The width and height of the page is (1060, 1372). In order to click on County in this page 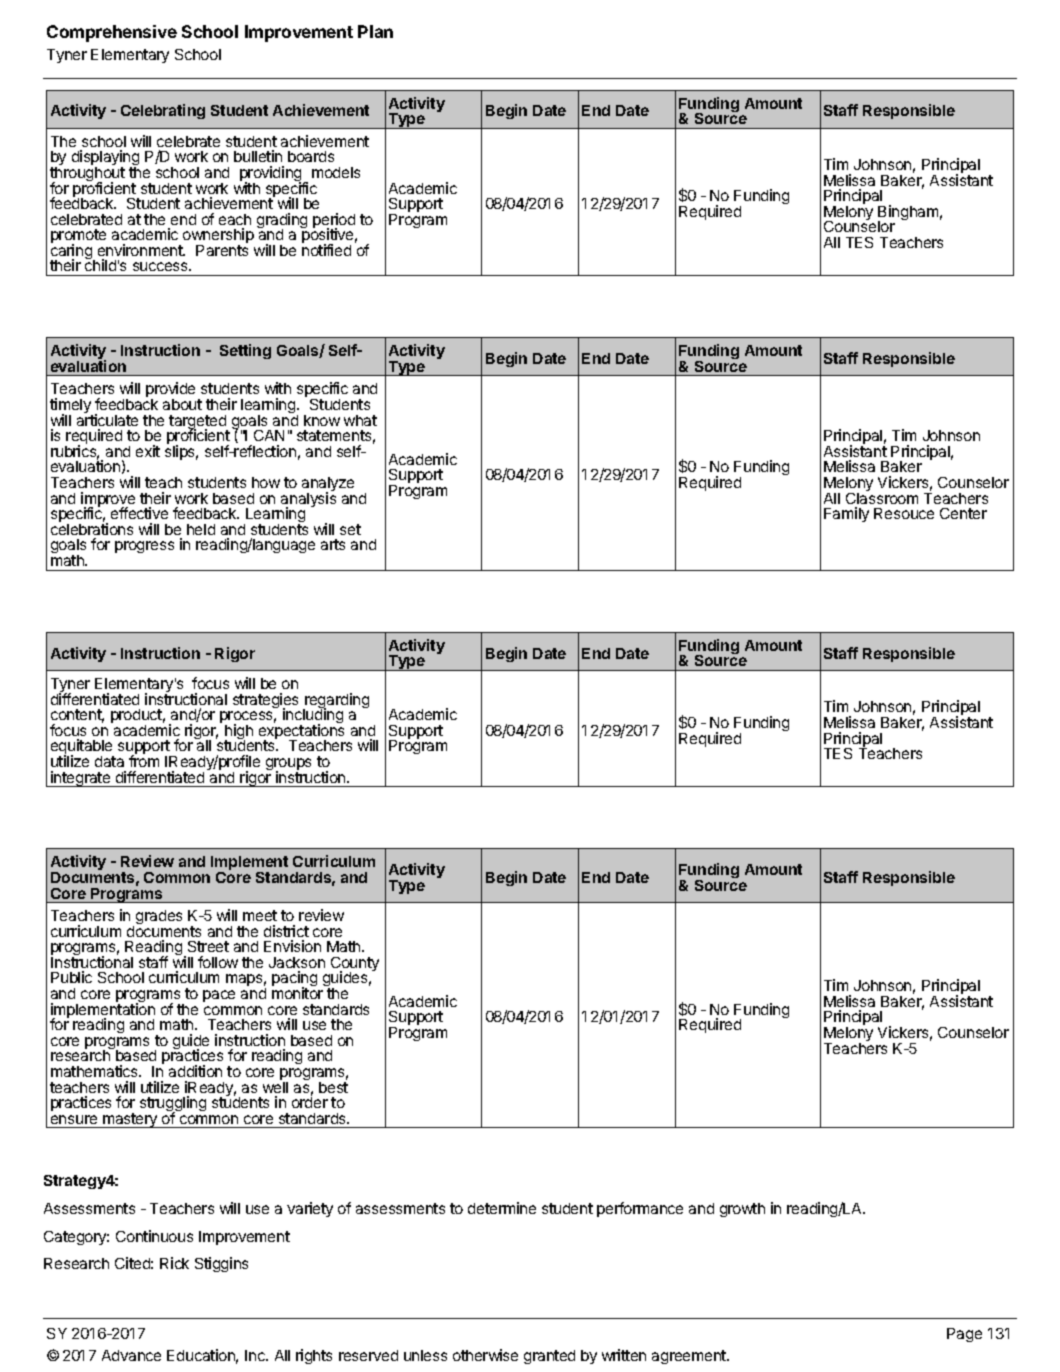, I will do `click(355, 965)`.
